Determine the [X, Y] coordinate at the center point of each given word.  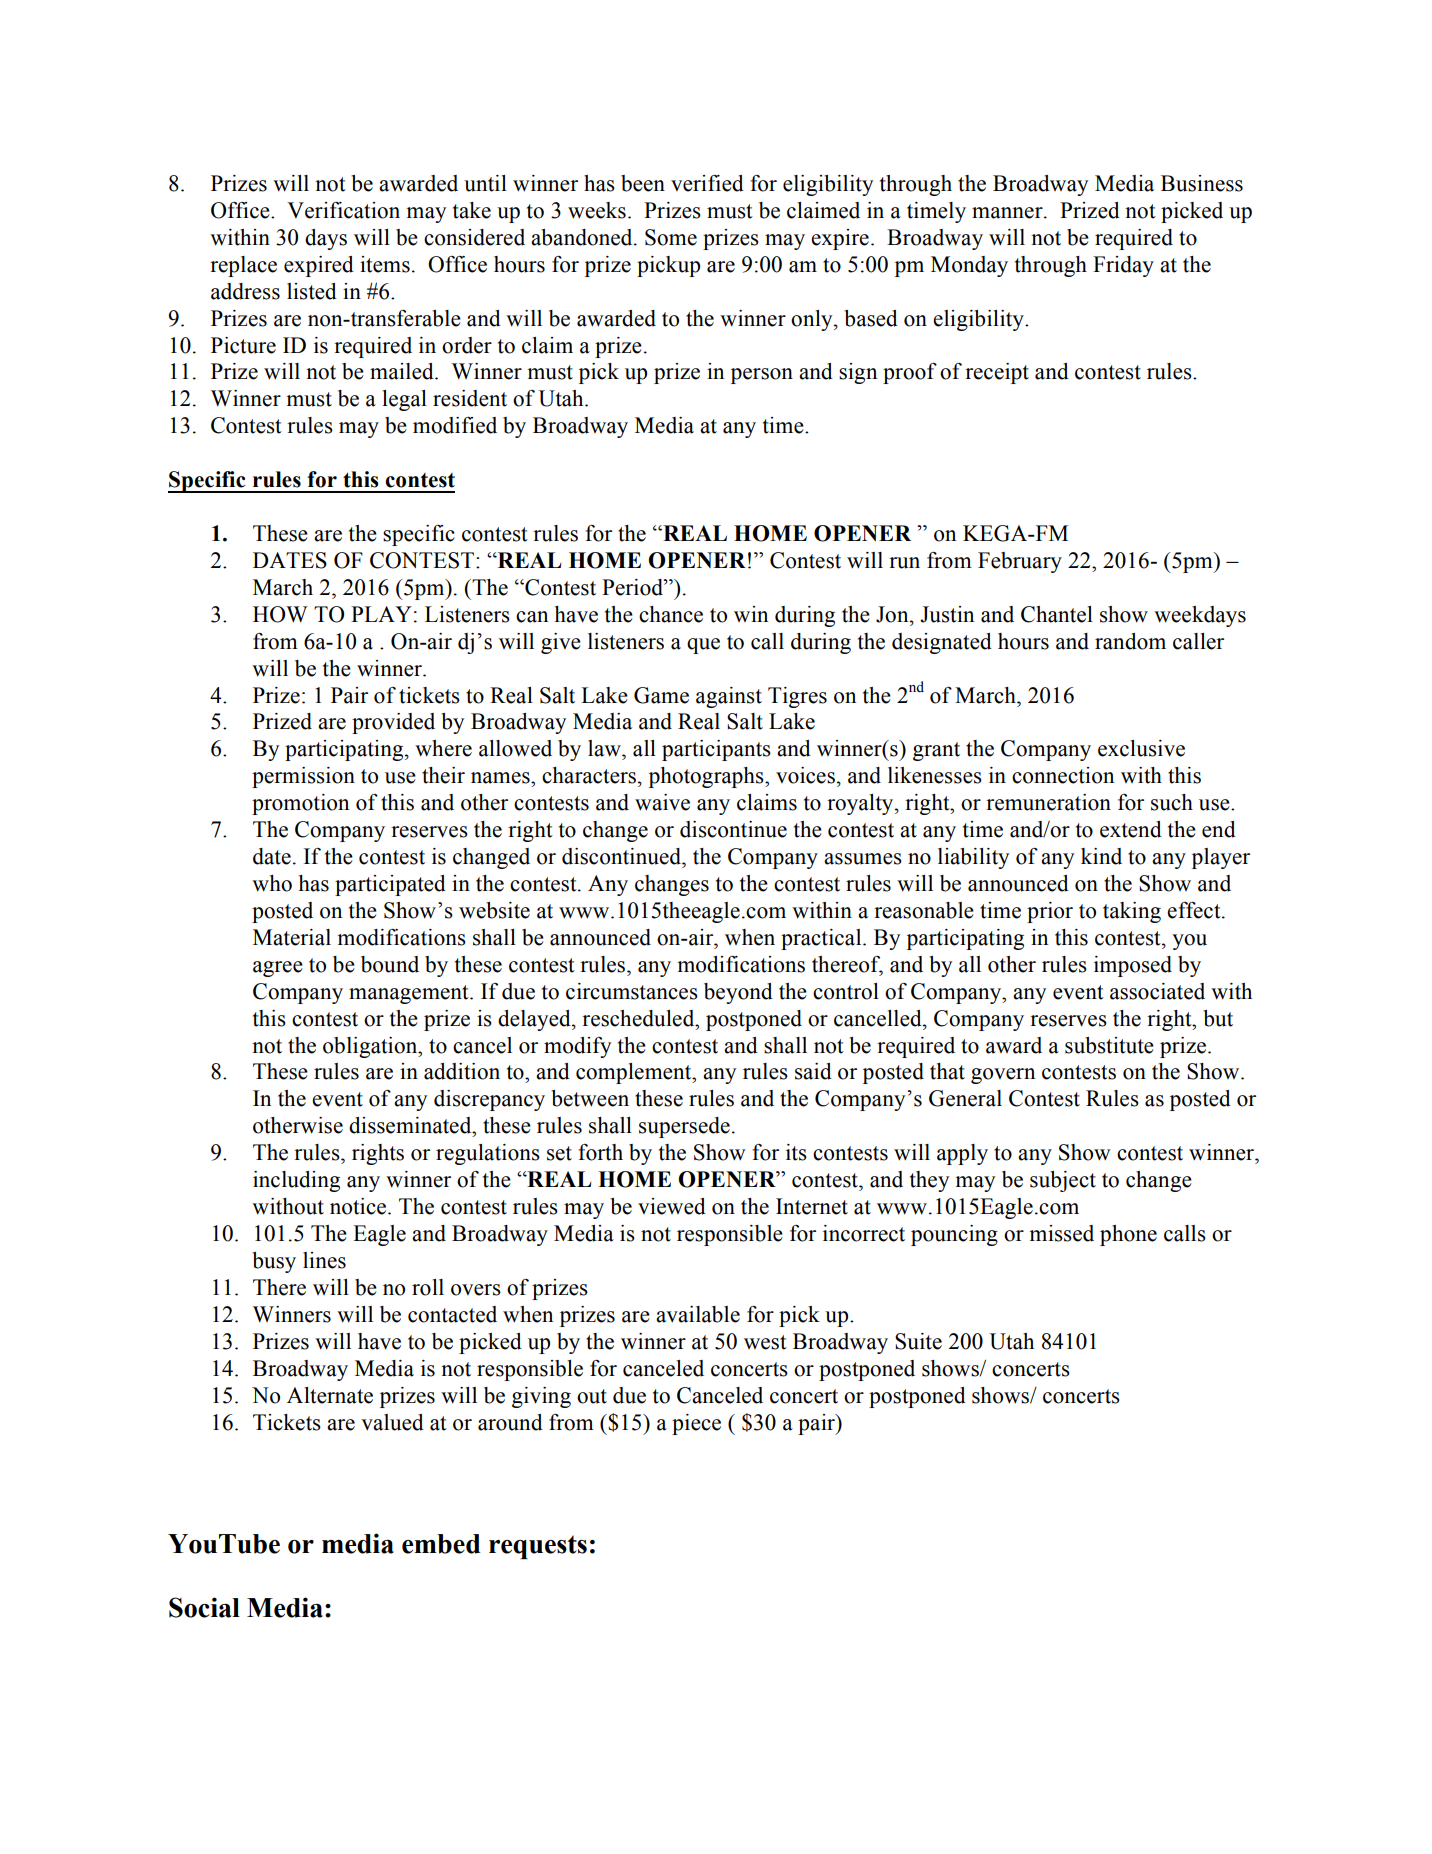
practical [822, 939]
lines [324, 1260]
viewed [672, 1206]
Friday [1123, 266]
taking [1132, 912]
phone [1128, 1235]
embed [441, 1544]
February [1020, 562]
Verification [343, 210]
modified [455, 425]
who [272, 883]
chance [671, 614]
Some [671, 237]
